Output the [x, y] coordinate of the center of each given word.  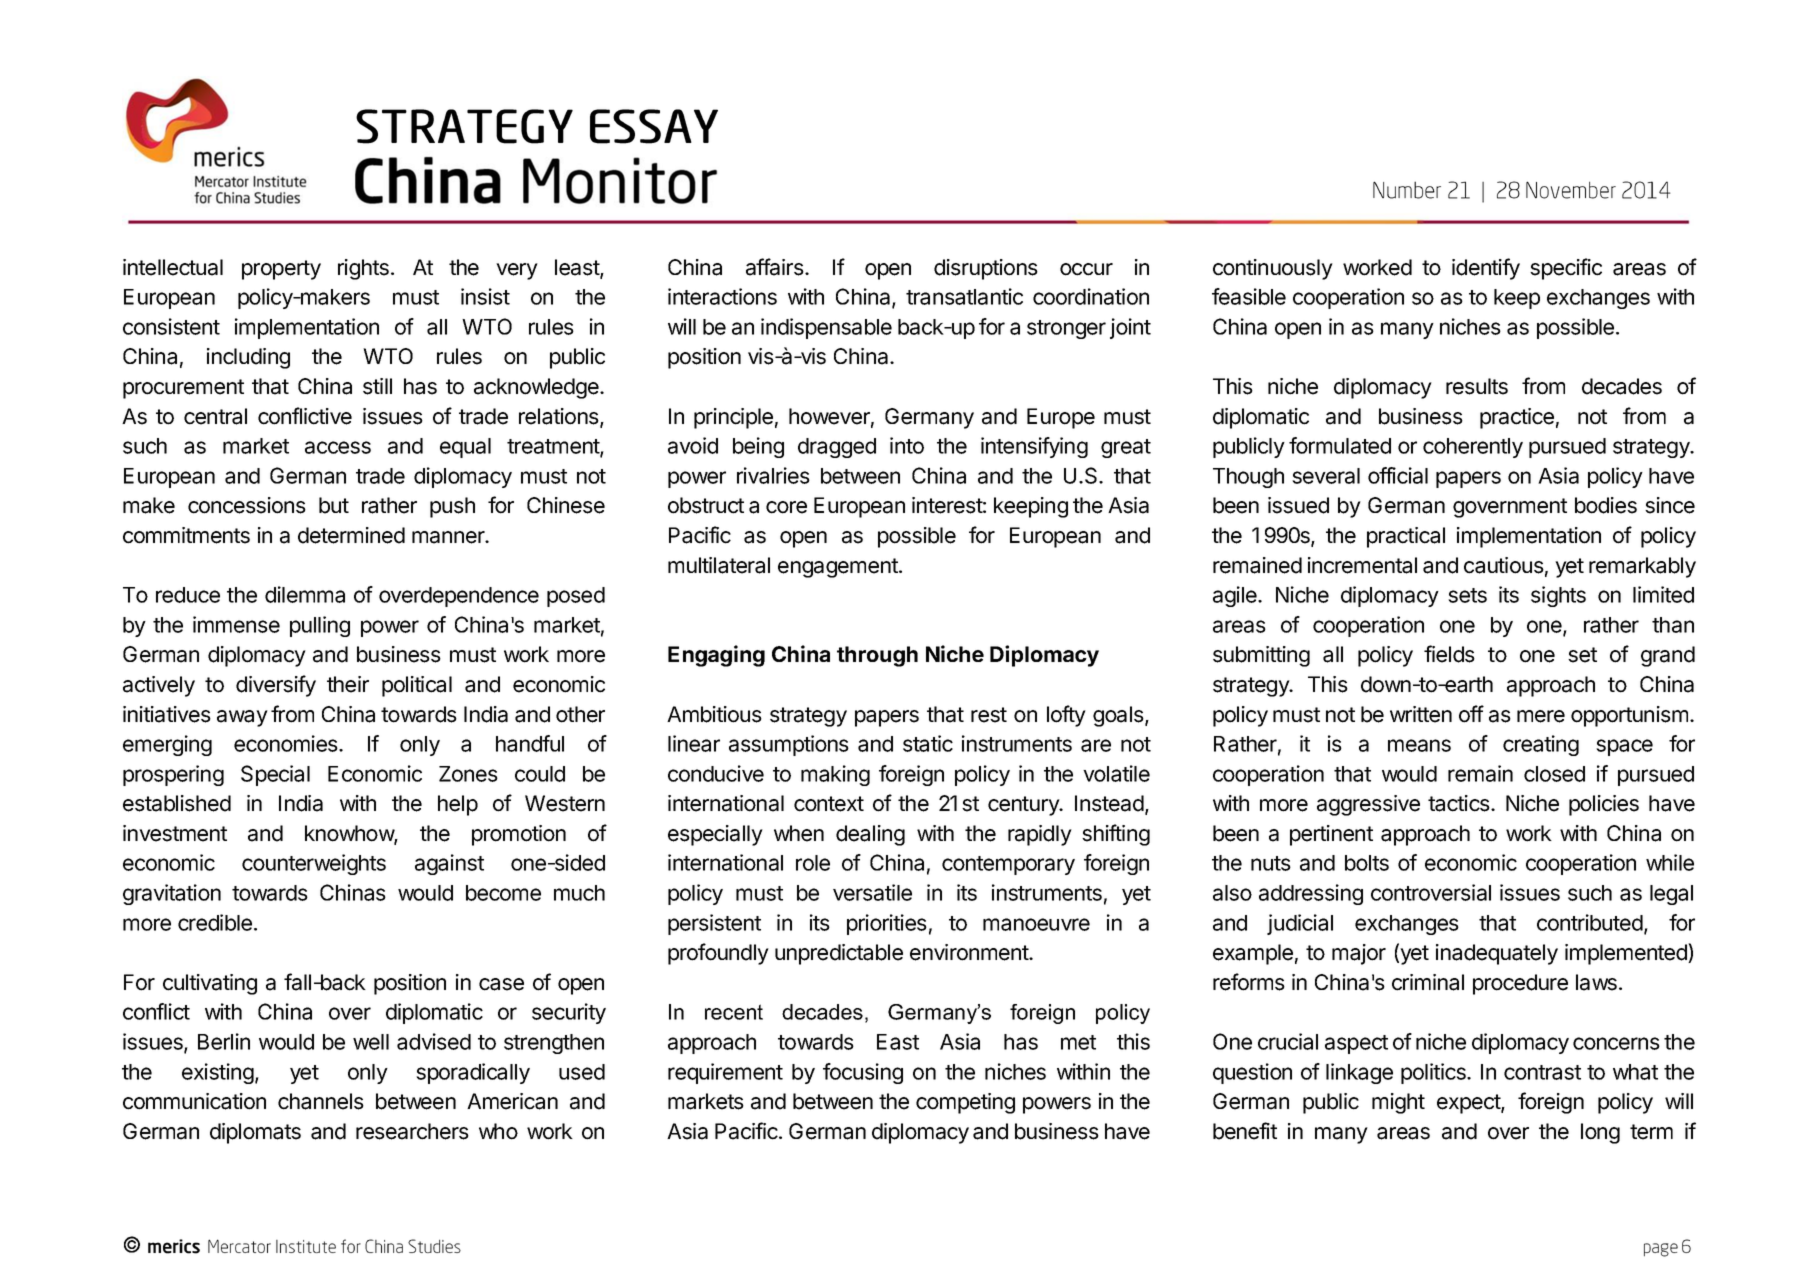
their [348, 684]
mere [1541, 716]
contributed [1590, 922]
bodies [1606, 505]
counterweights [314, 864]
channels [321, 1101]
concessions [247, 505]
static [928, 743]
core [786, 507]
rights [363, 269]
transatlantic [964, 296]
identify [1486, 269]
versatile [872, 892]
